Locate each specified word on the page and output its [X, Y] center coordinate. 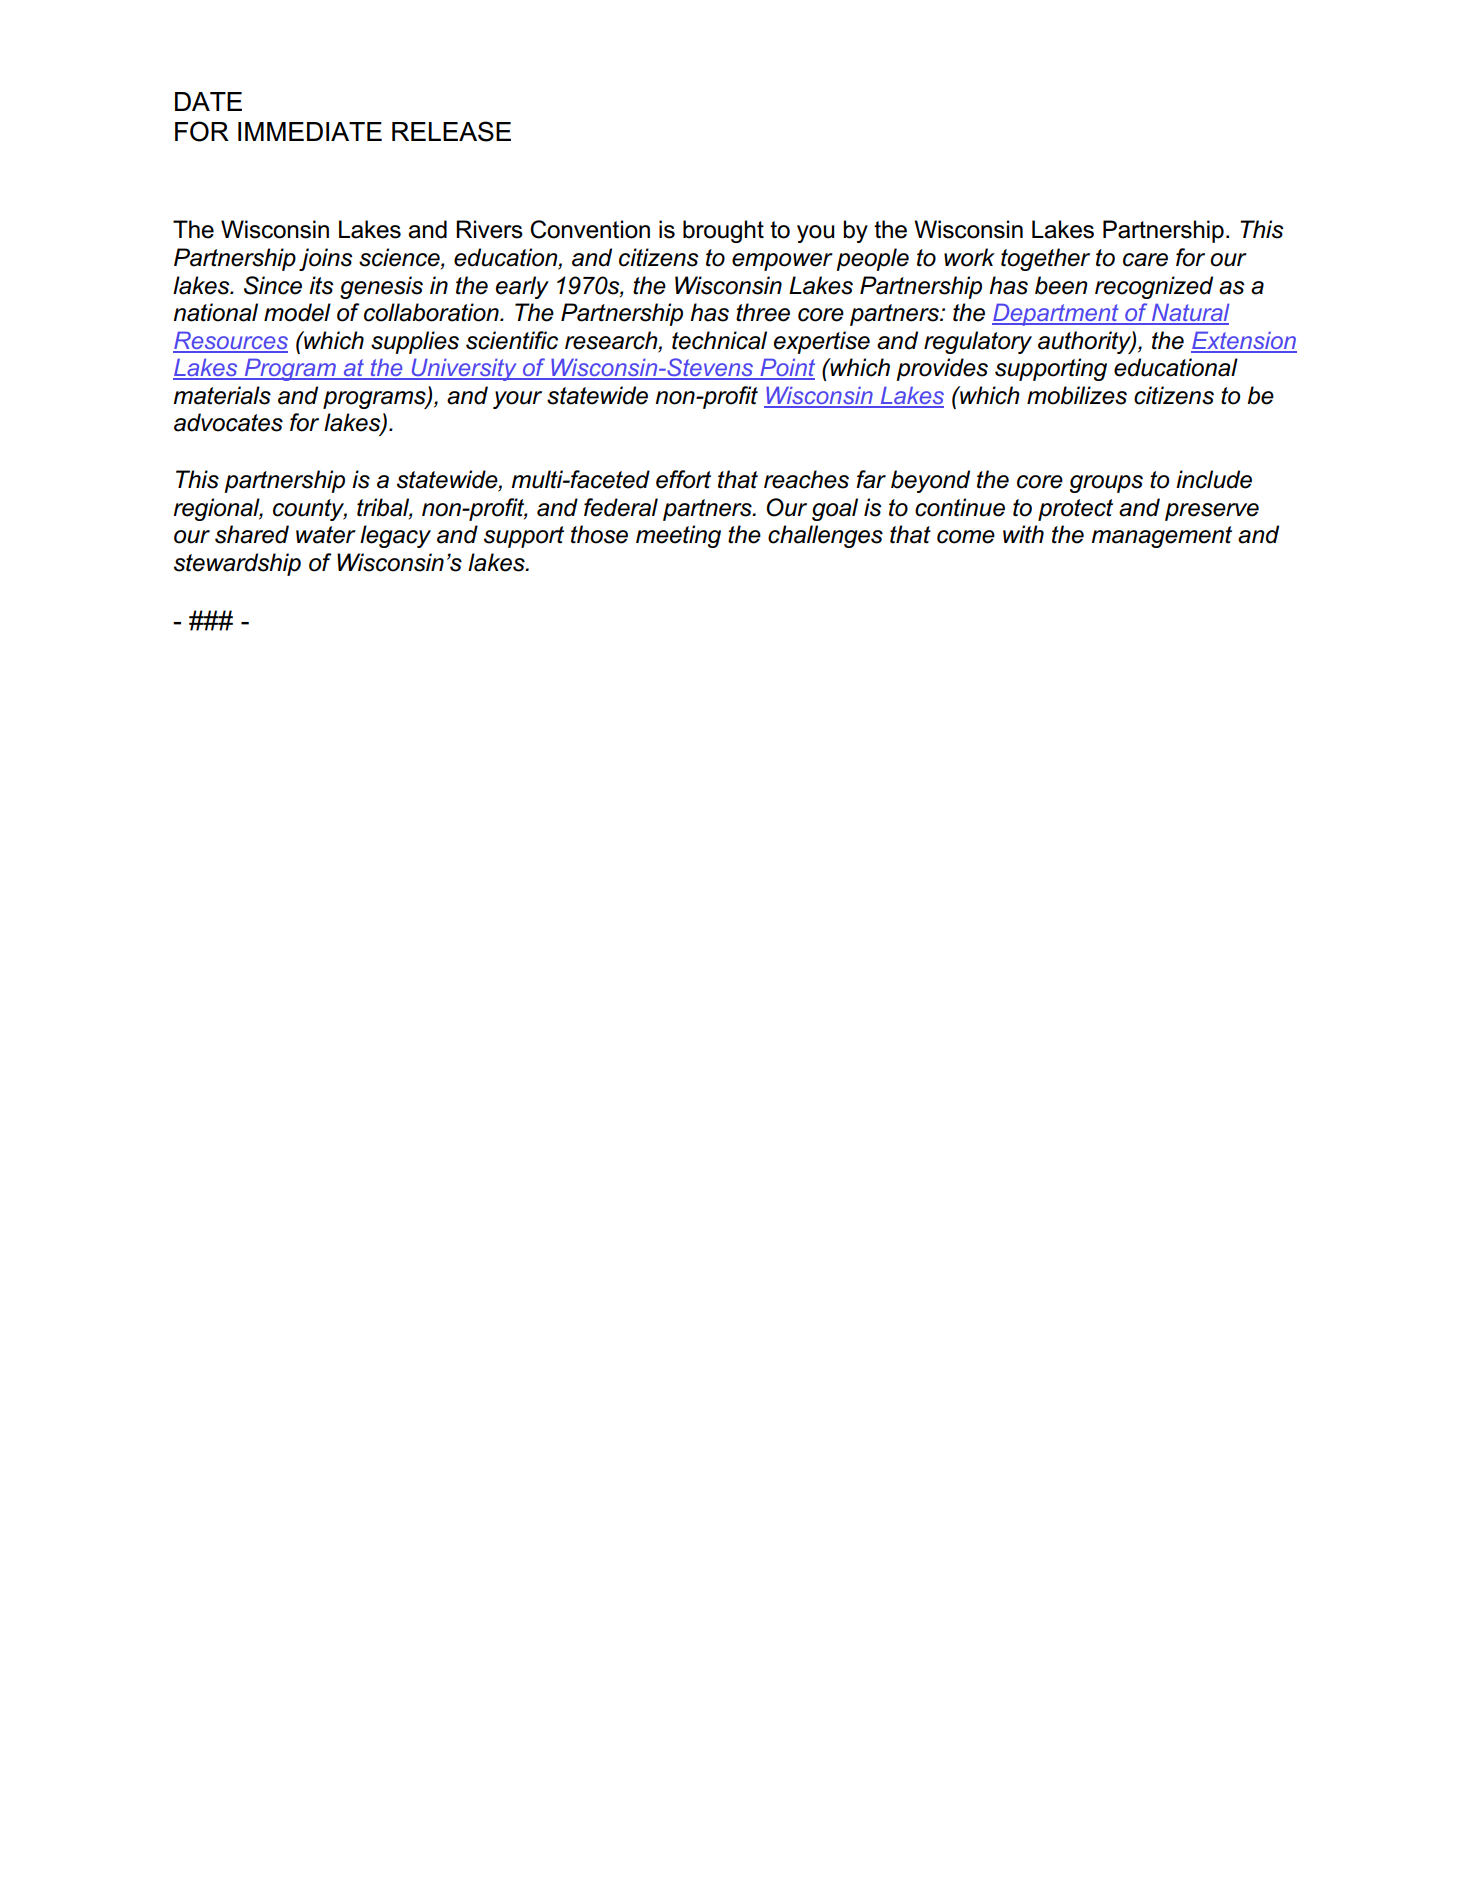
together [1045, 259]
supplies [415, 342]
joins [326, 259]
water [326, 535]
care [1145, 260]
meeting [678, 536]
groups [1106, 484]
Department [1056, 314]
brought [723, 231]
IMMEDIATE [310, 131]
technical [719, 340]
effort [683, 479]
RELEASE [451, 131]
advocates [228, 422]
